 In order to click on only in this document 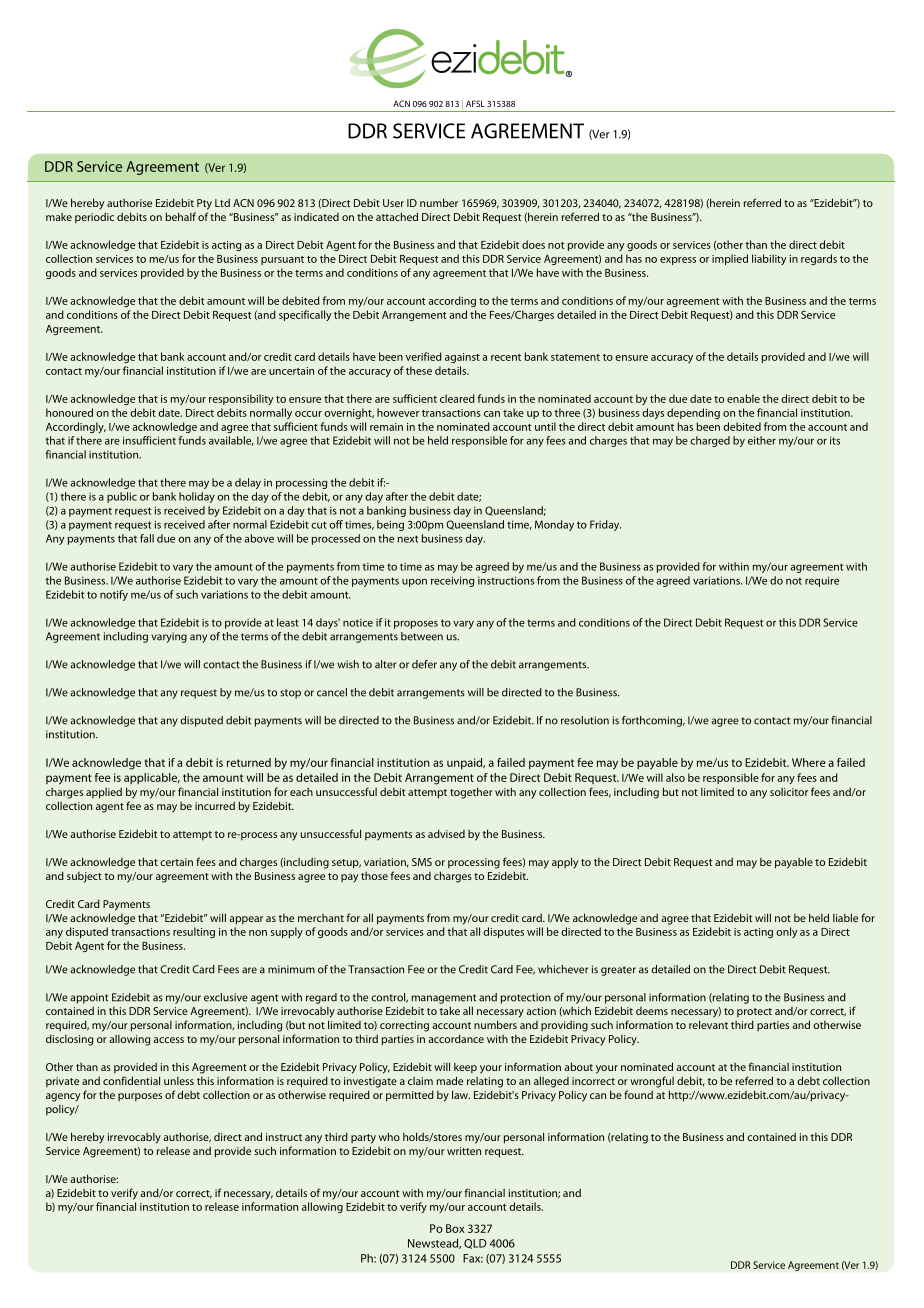, I will do `click(787, 932)`.
